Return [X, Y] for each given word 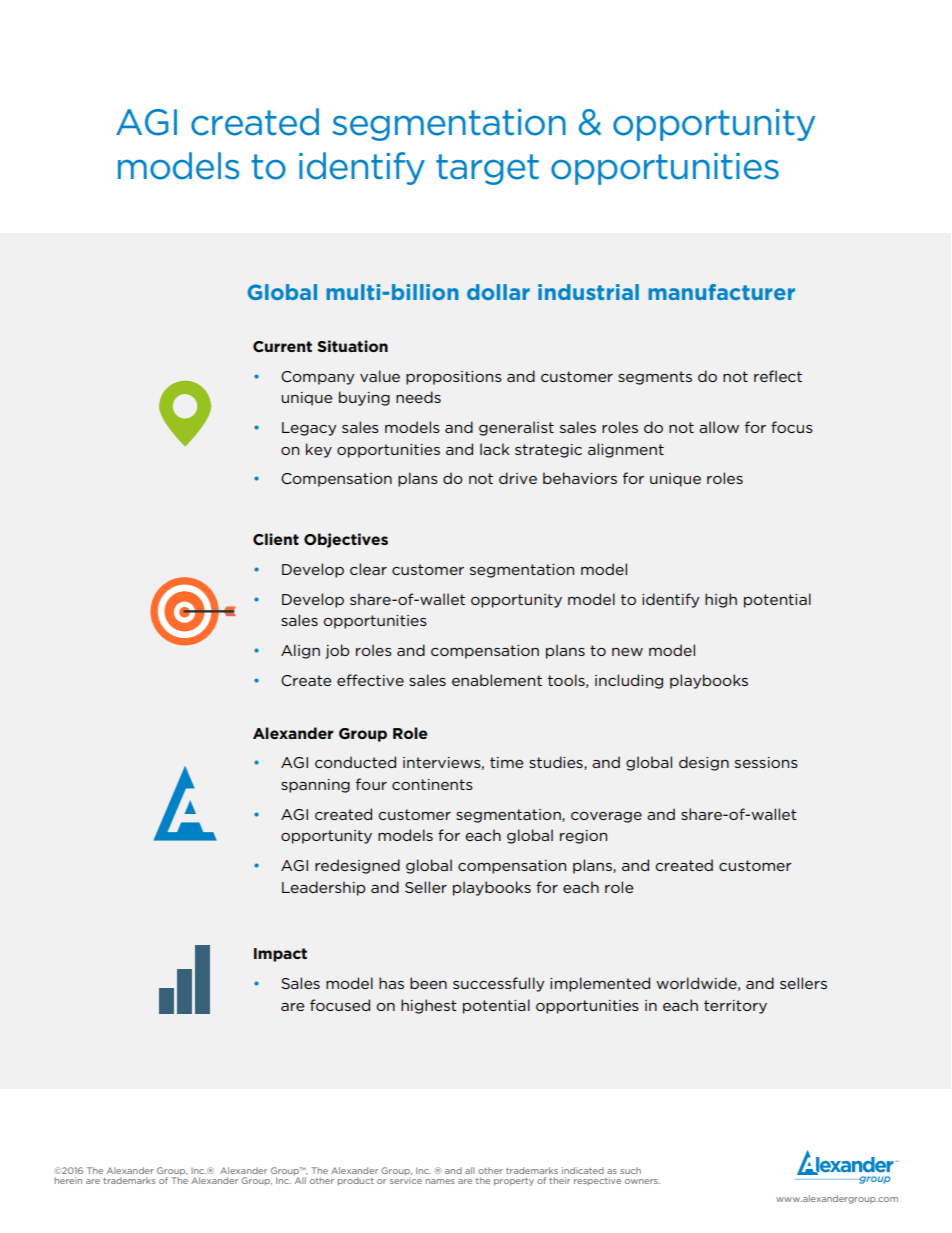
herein [68, 1180]
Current [282, 346]
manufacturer [721, 292]
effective [370, 680]
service [406, 1180]
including [629, 681]
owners [642, 1181]
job [337, 651]
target [487, 169]
